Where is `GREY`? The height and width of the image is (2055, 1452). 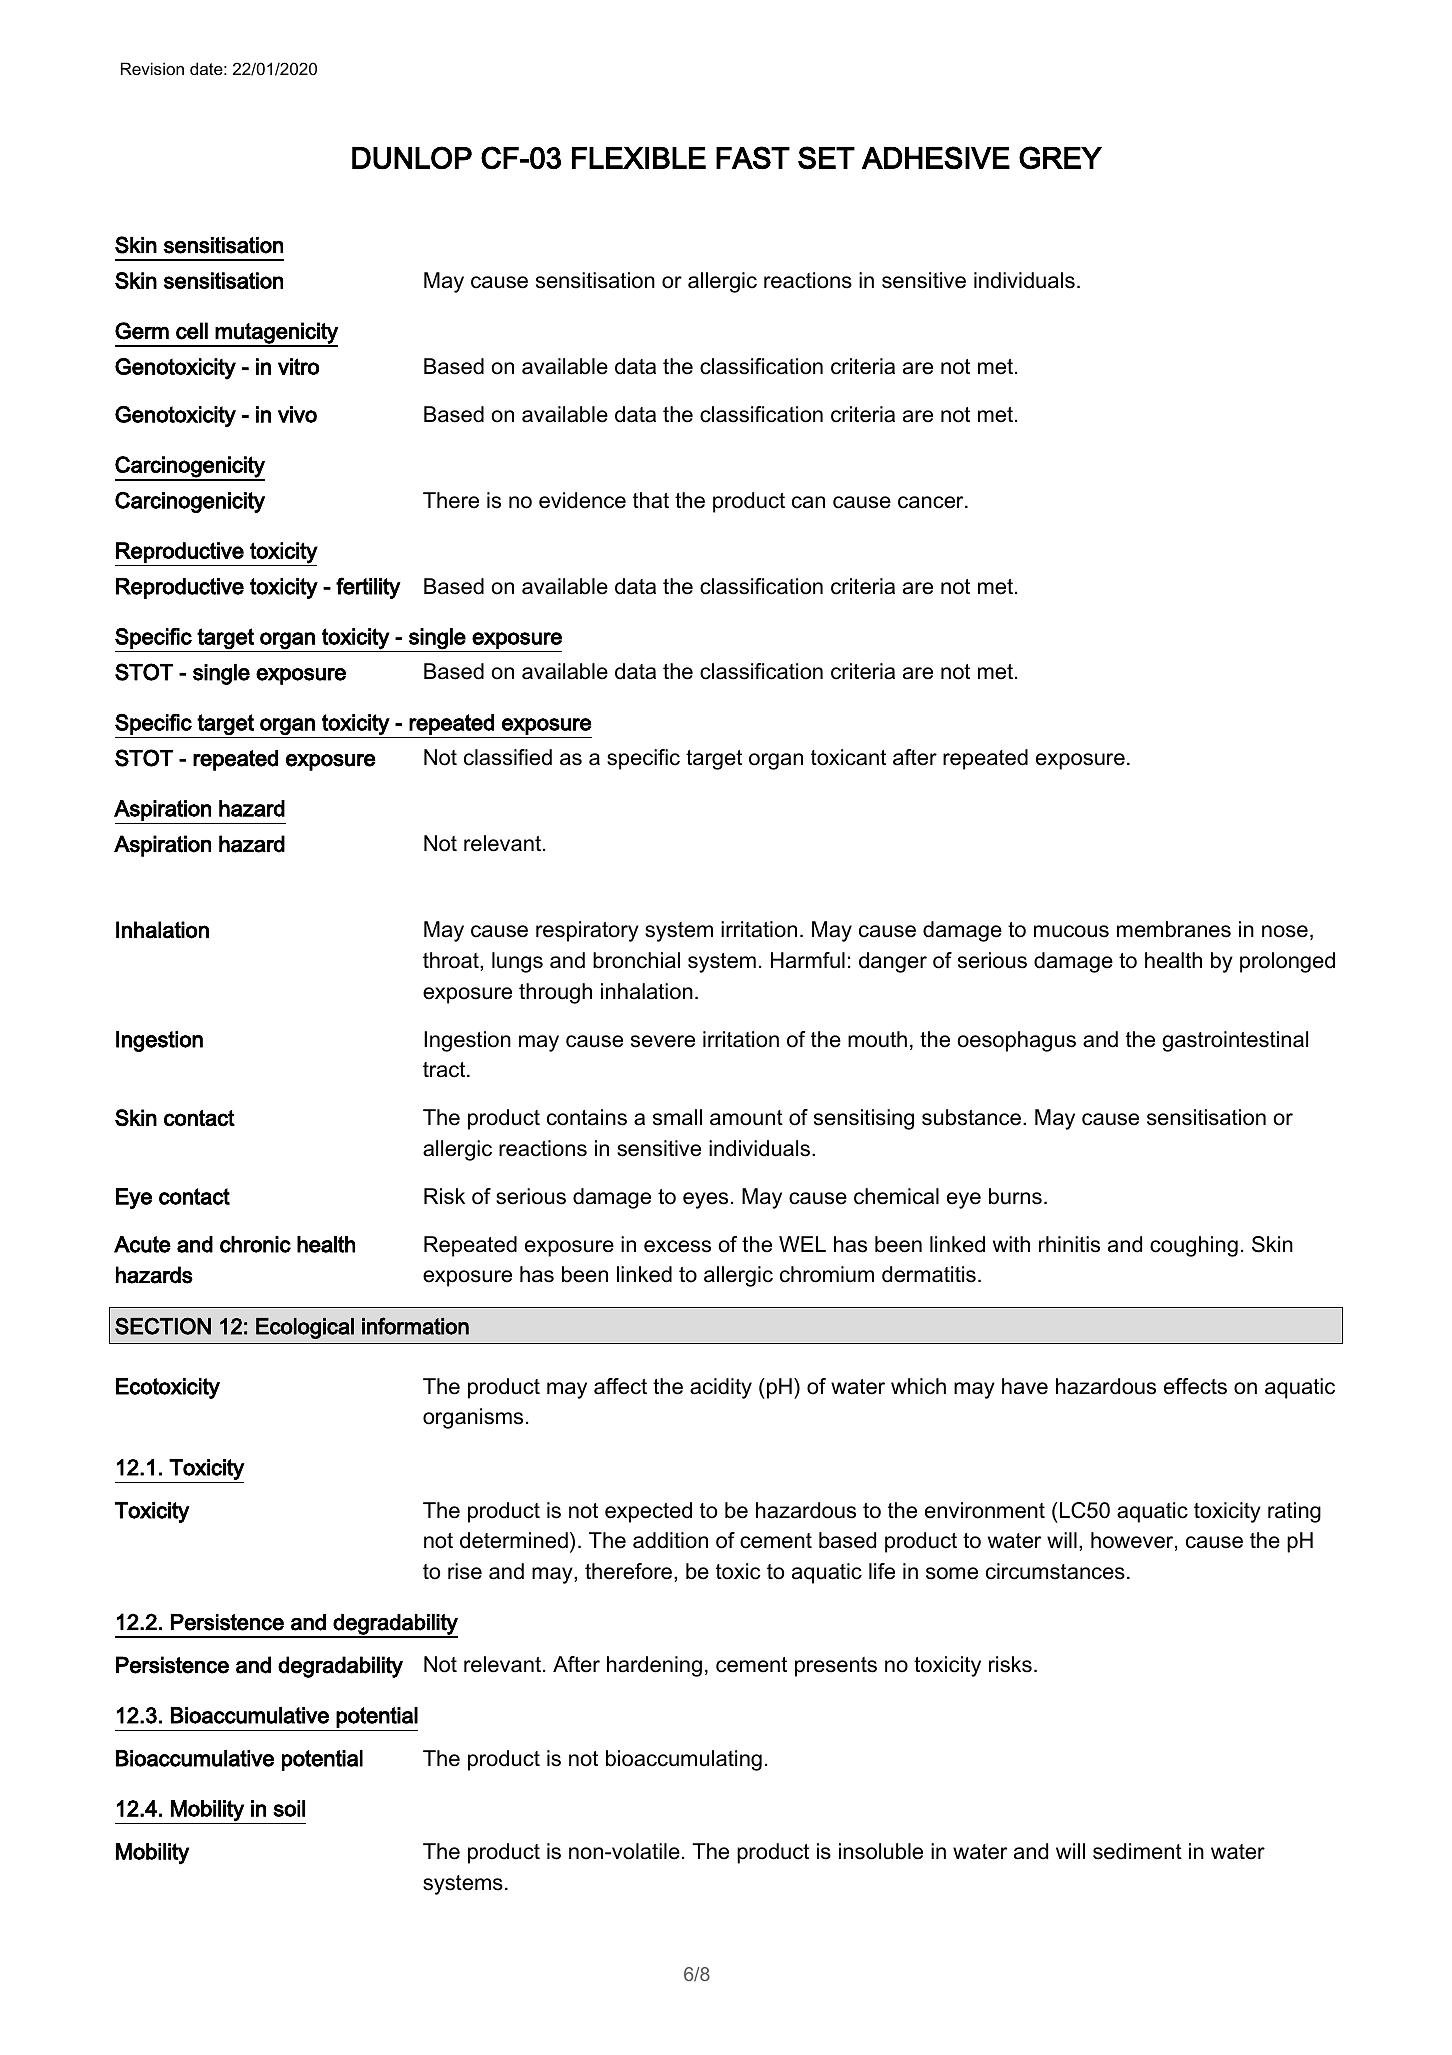 GREY is located at coordinates (1060, 158).
